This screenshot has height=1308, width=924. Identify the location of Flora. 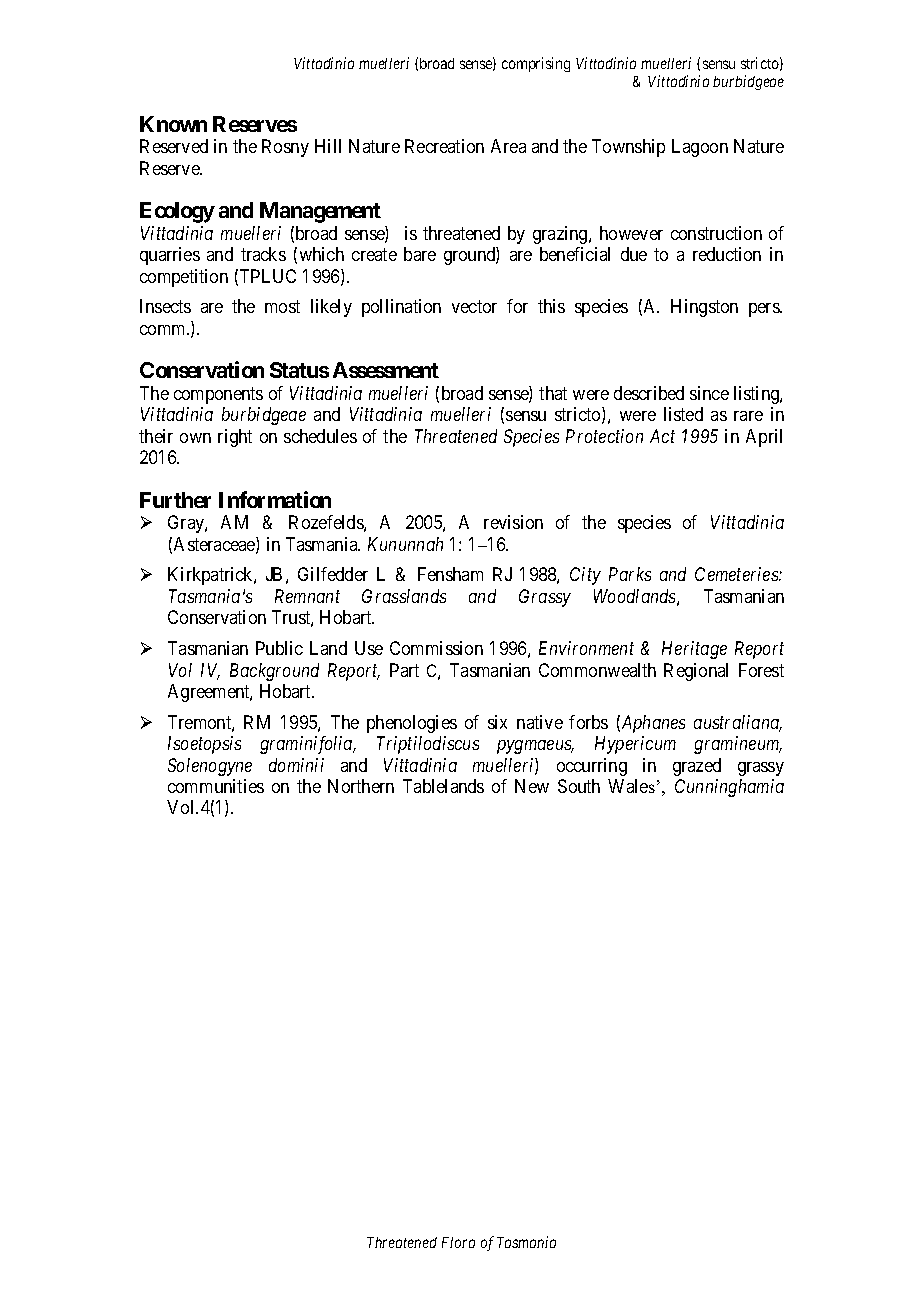
(458, 1242).
